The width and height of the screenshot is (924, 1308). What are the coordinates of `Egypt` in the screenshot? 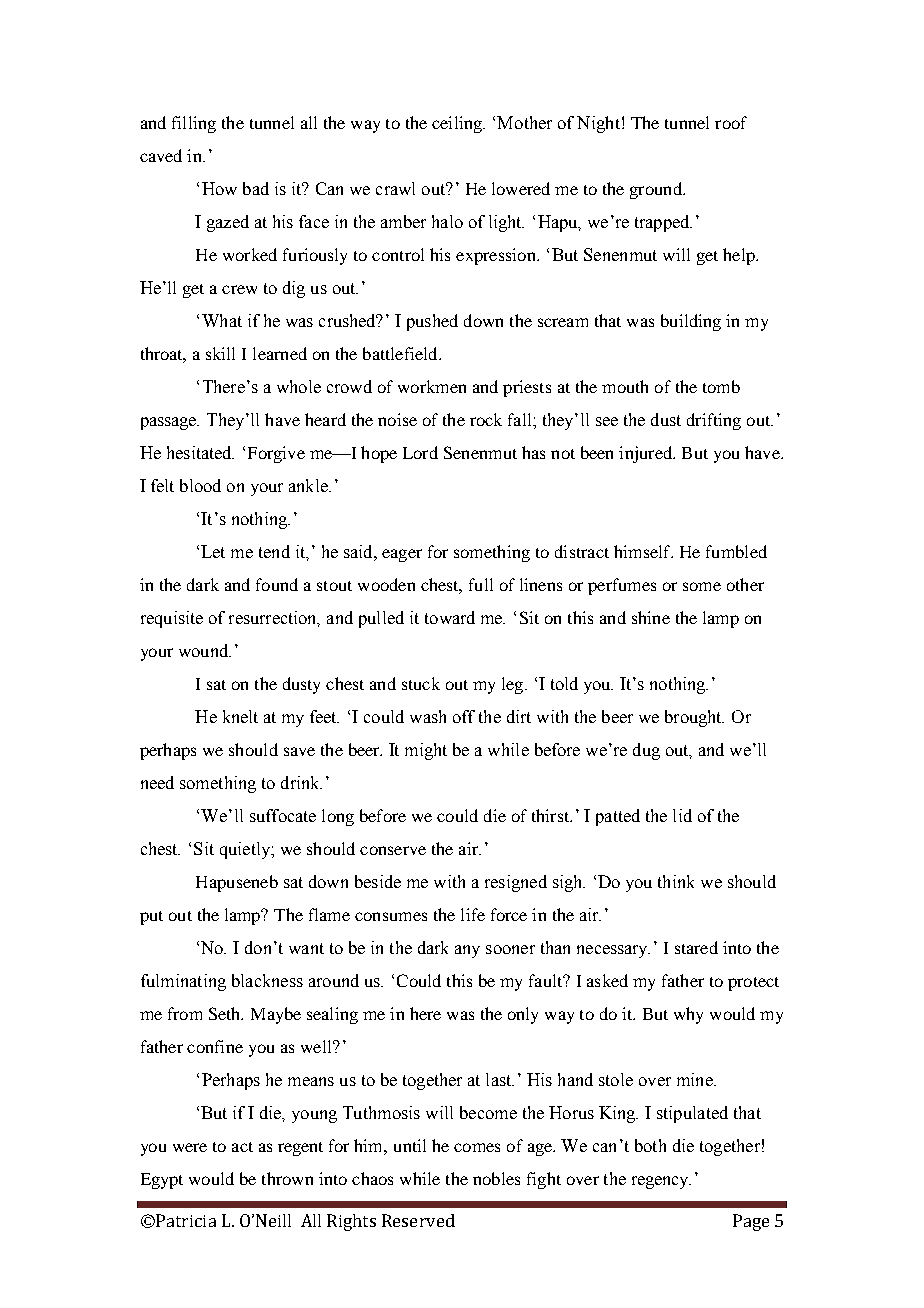 It's located at (162, 1181).
